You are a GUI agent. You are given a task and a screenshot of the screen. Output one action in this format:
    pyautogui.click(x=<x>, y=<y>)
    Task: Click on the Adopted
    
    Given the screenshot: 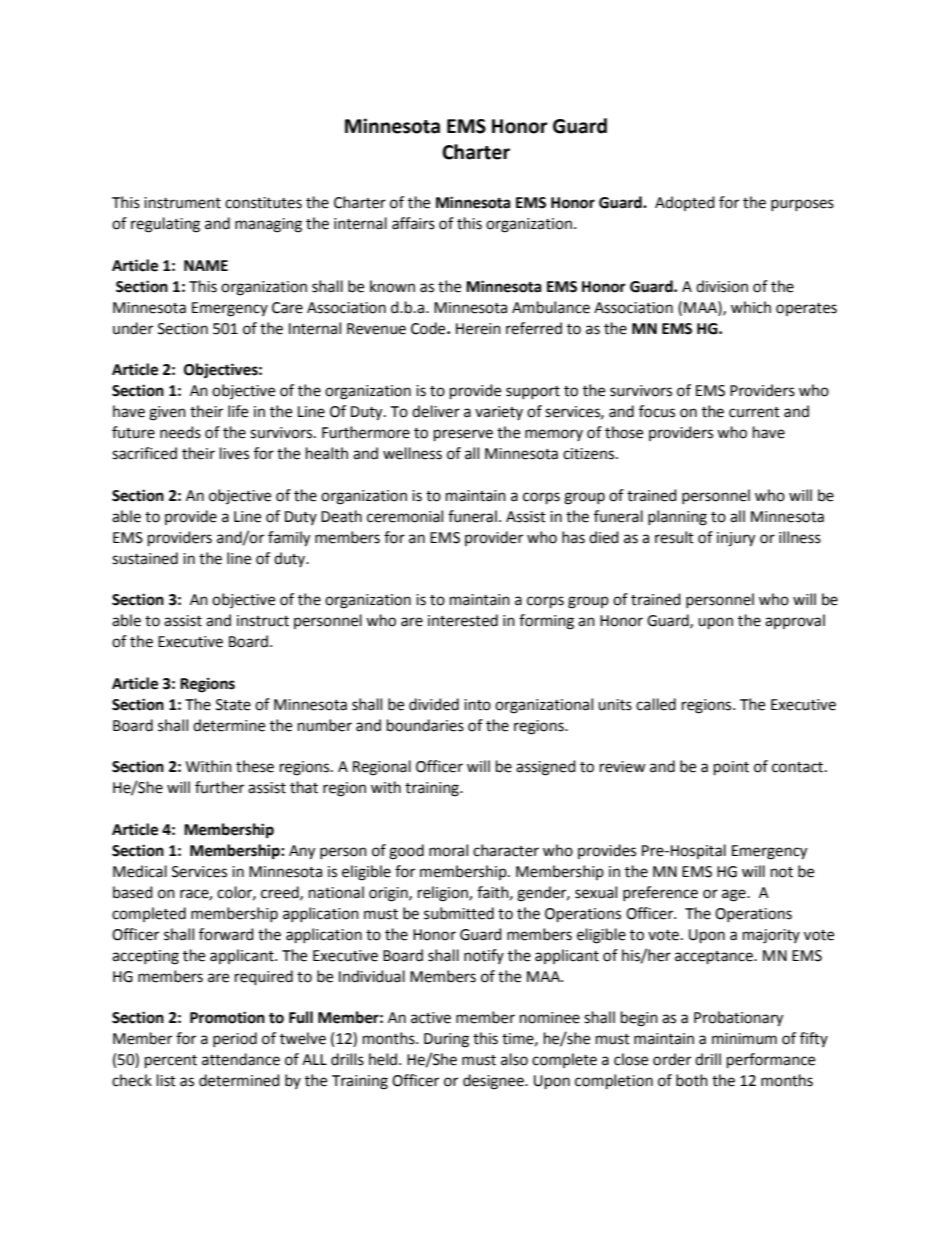 What is the action you would take?
    pyautogui.click(x=685, y=203)
